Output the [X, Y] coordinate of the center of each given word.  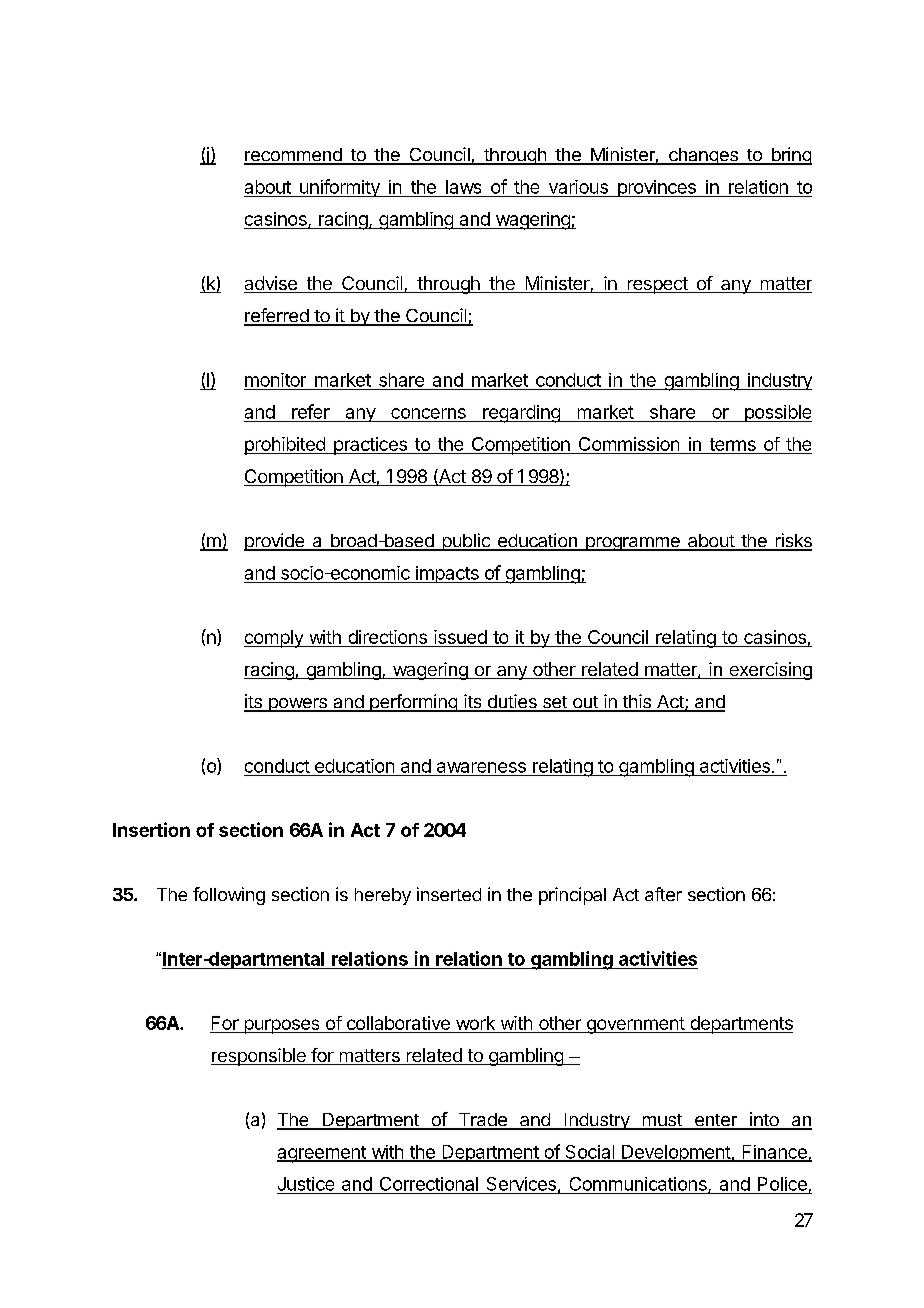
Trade [482, 1121]
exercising [769, 671]
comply [274, 639]
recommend [294, 156]
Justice [306, 1184]
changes [703, 156]
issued [460, 638]
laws [463, 187]
